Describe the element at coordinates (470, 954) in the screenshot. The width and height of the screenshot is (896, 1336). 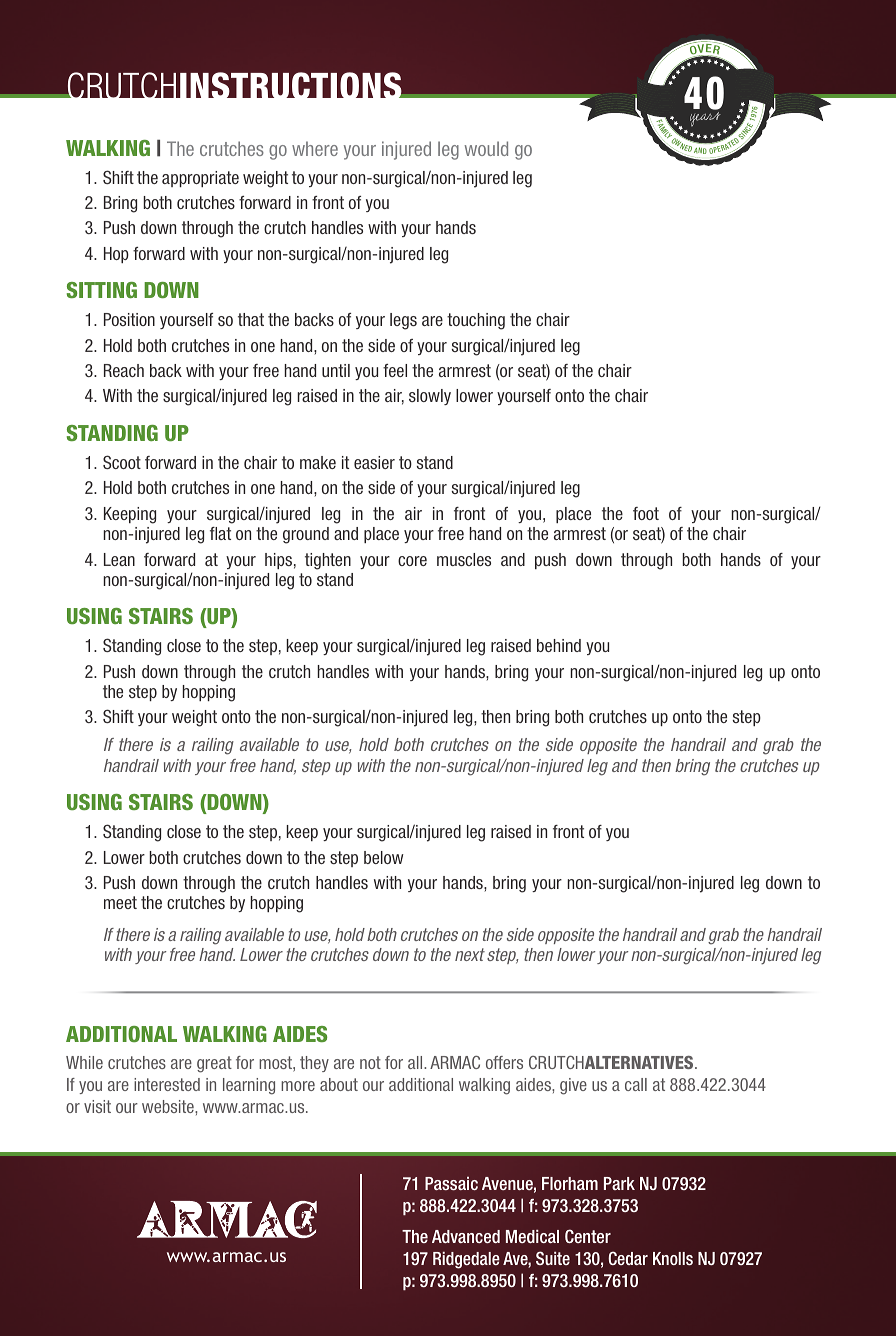
I see `next` at that location.
